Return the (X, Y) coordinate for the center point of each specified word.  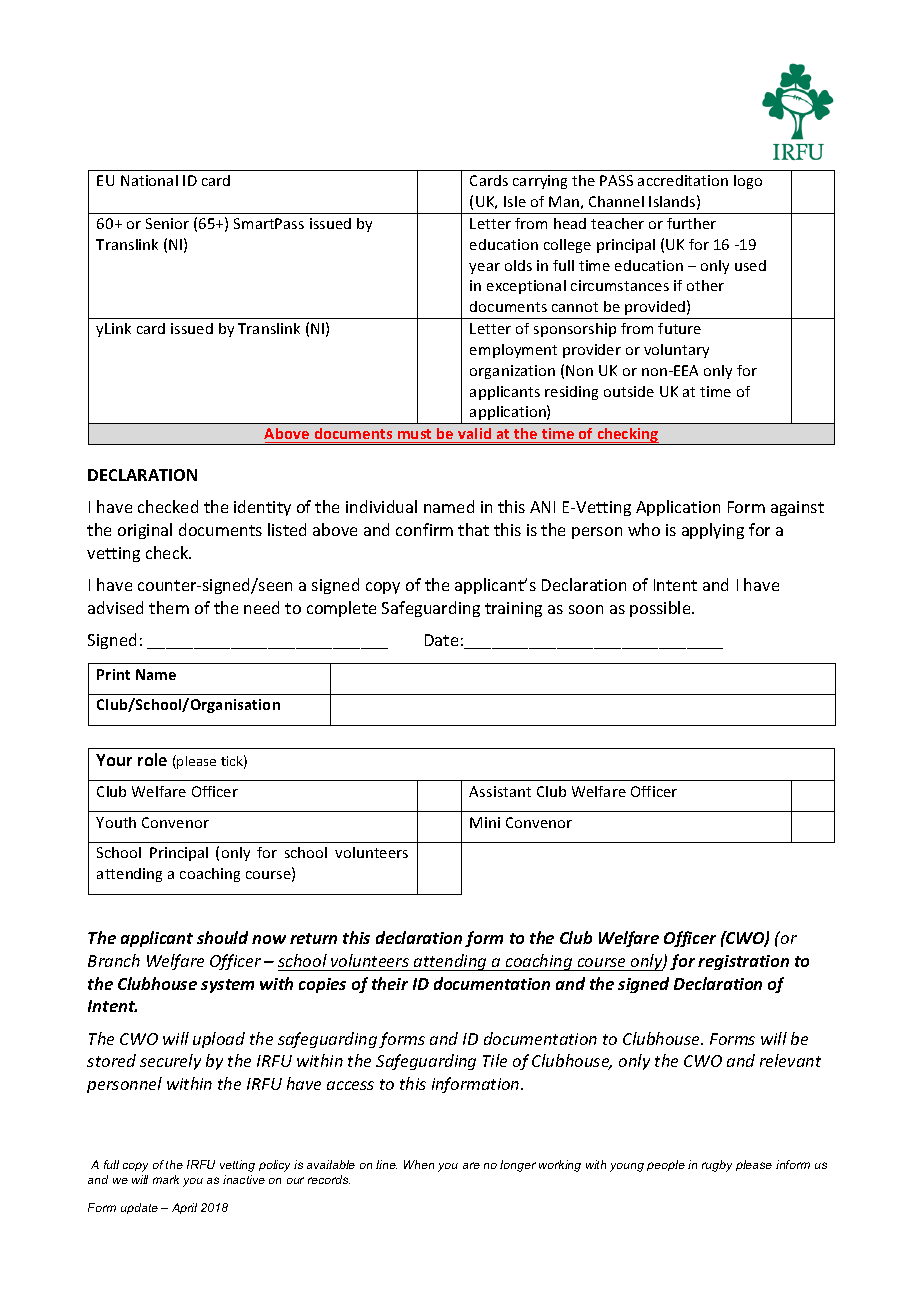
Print (113, 674)
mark (166, 1179)
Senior (167, 223)
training (513, 609)
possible (661, 609)
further (691, 223)
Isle (515, 201)
